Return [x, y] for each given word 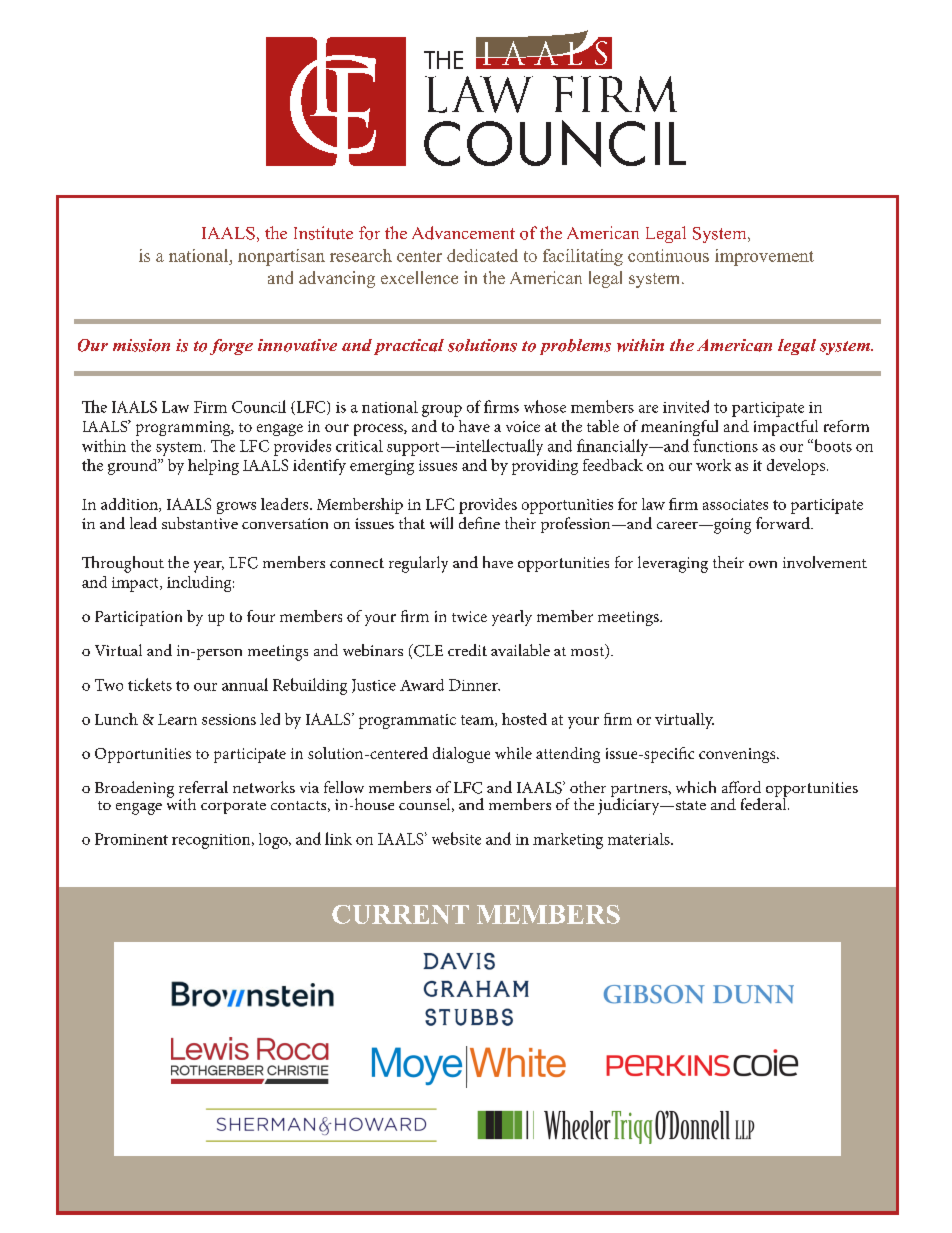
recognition [212, 841]
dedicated [482, 255]
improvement [764, 257]
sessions [229, 719]
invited [686, 406]
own [763, 564]
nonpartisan [281, 257]
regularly [418, 564]
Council [259, 406]
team [478, 721]
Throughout [123, 564]
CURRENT [400, 914]
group [442, 411]
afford [741, 787]
